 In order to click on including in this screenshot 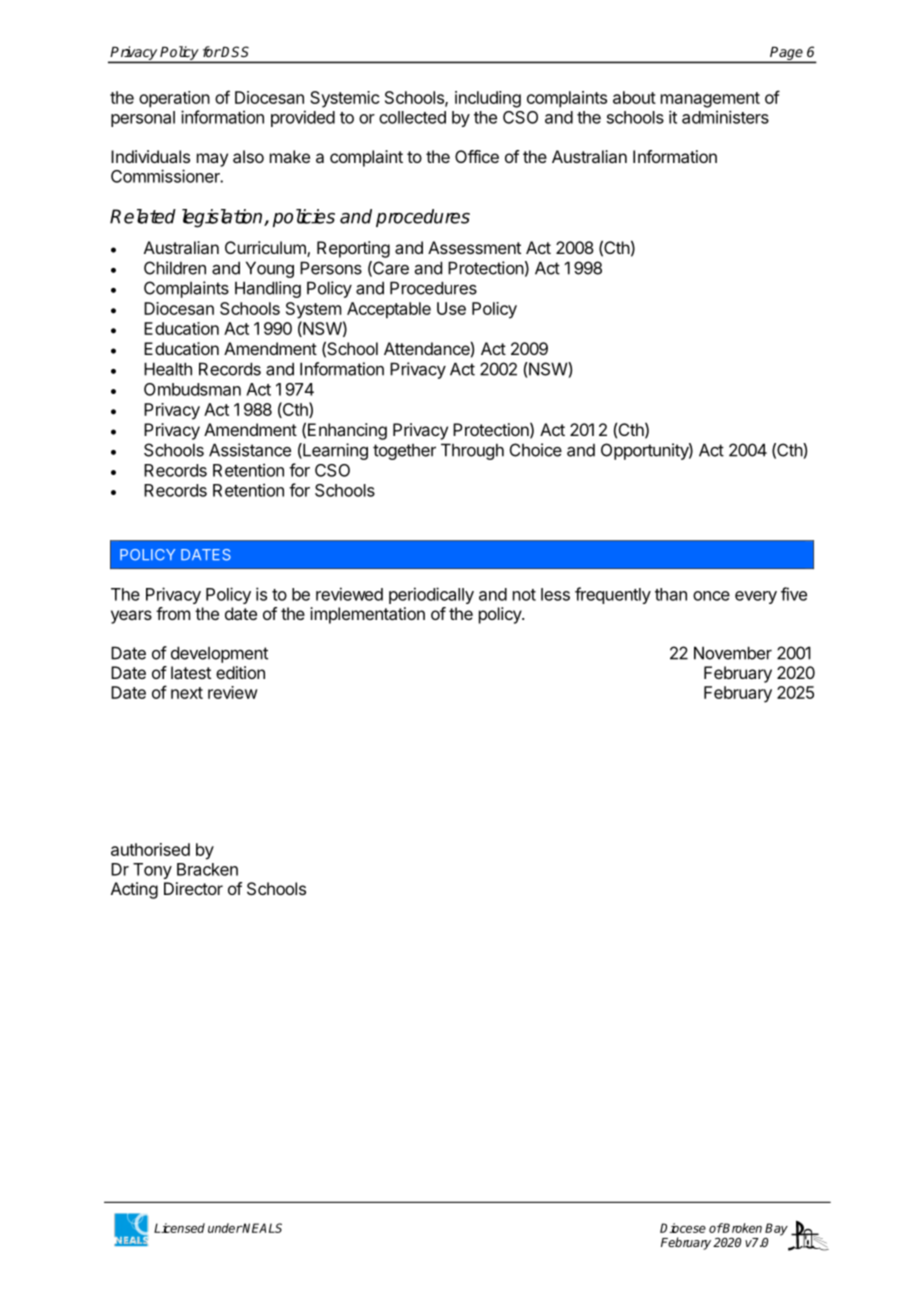, I will do `click(488, 99)`.
